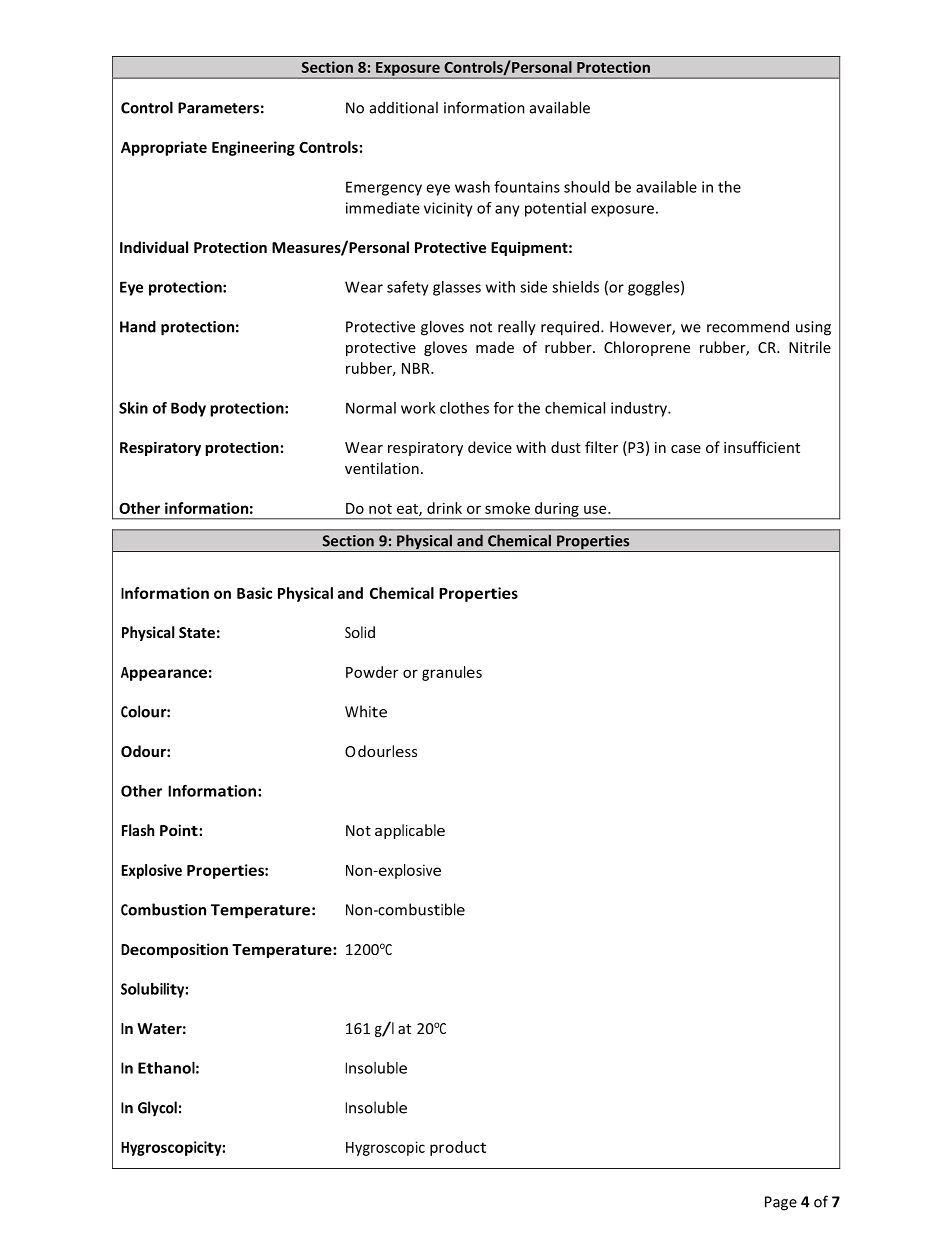 The width and height of the screenshot is (952, 1233). What do you see at coordinates (762, 447) in the screenshot?
I see `insufficient` at bounding box center [762, 447].
